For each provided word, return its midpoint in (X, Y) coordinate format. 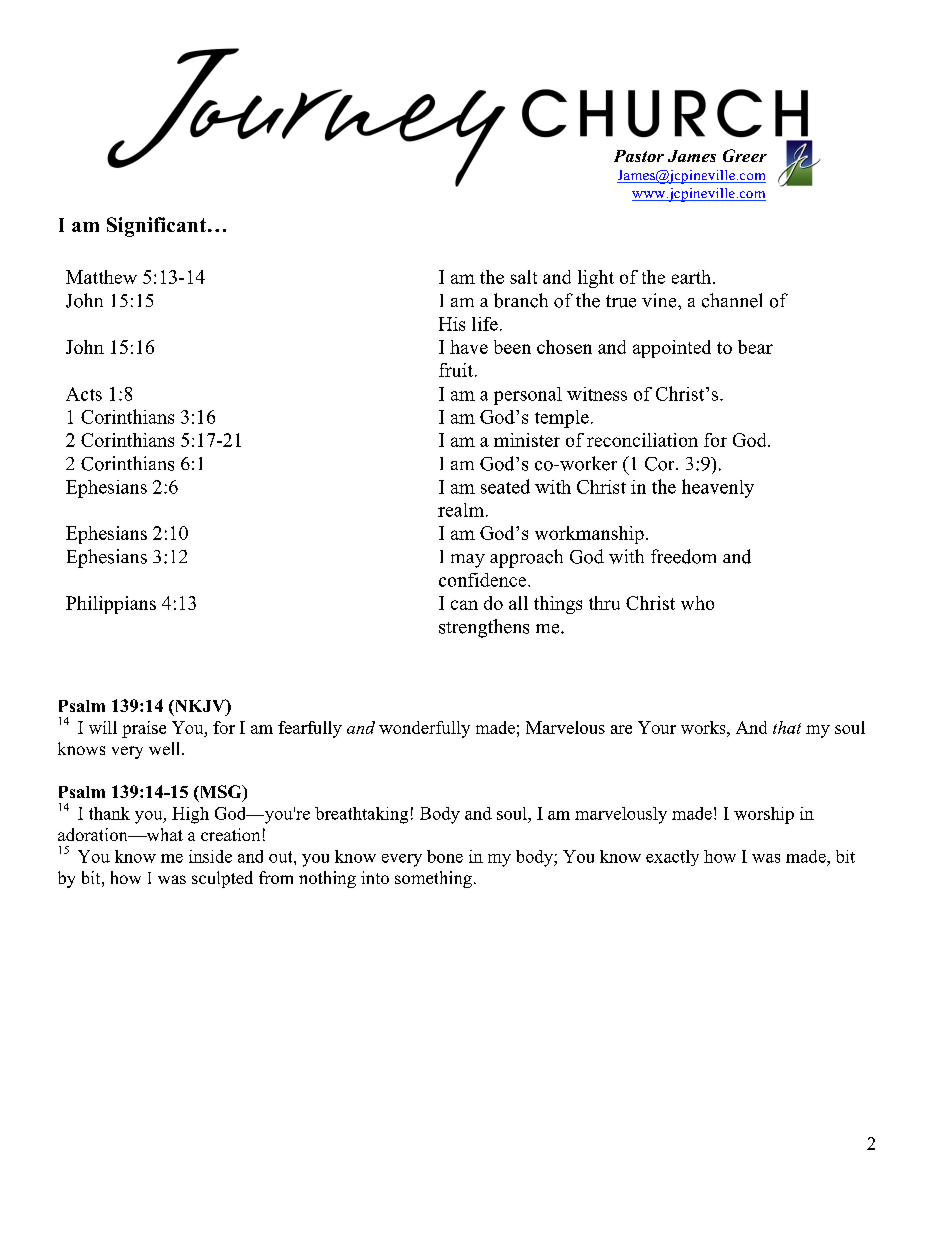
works (704, 727)
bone (445, 856)
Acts (84, 394)
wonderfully (424, 729)
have (469, 347)
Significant (156, 227)
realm (461, 510)
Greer (745, 155)
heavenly (718, 488)
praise (144, 729)
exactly (672, 858)
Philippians (111, 605)
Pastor (639, 156)
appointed (672, 349)
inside (210, 856)
